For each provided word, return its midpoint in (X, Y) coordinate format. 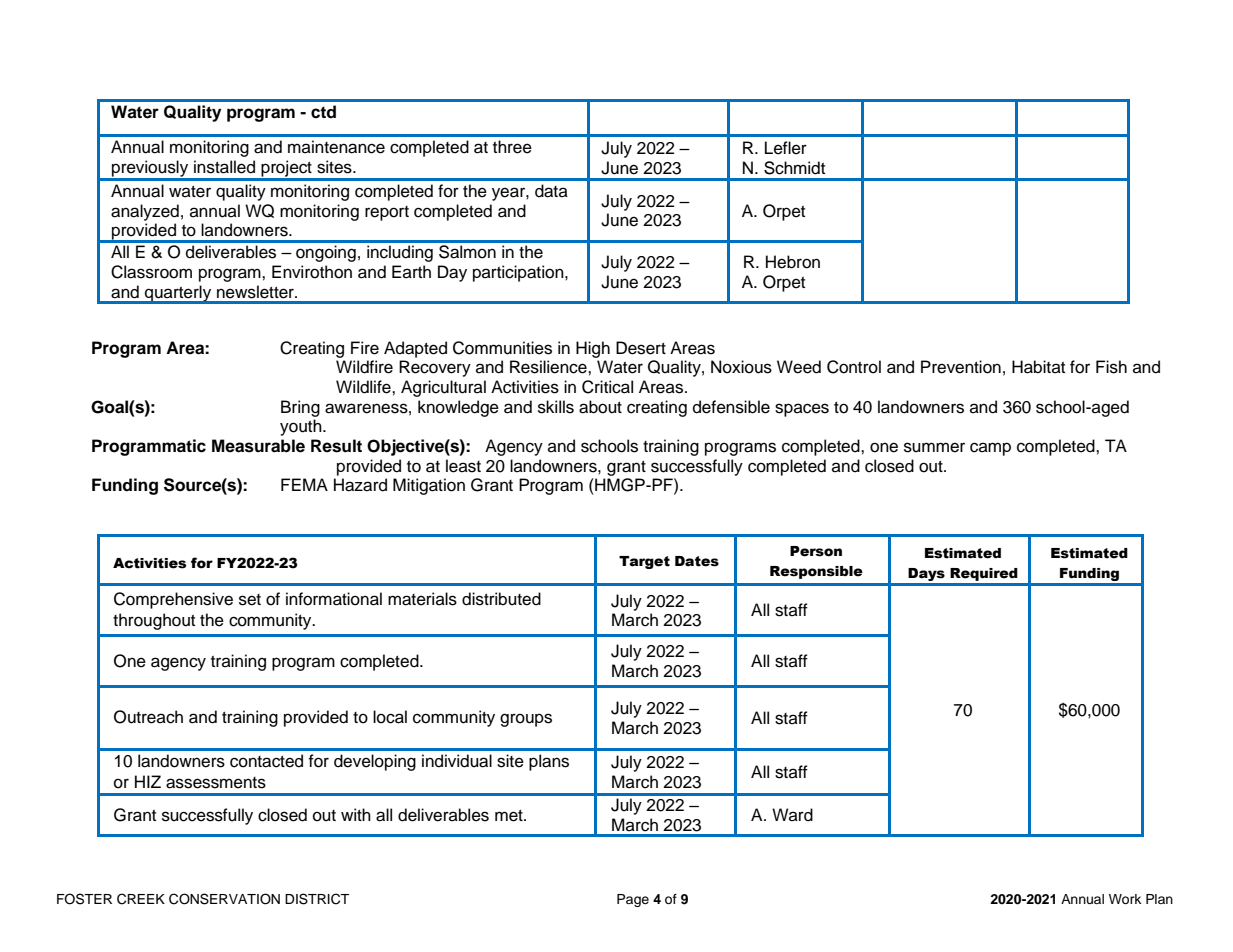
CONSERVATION (224, 899)
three (512, 147)
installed (224, 167)
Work (1125, 899)
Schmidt (794, 168)
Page (633, 900)
